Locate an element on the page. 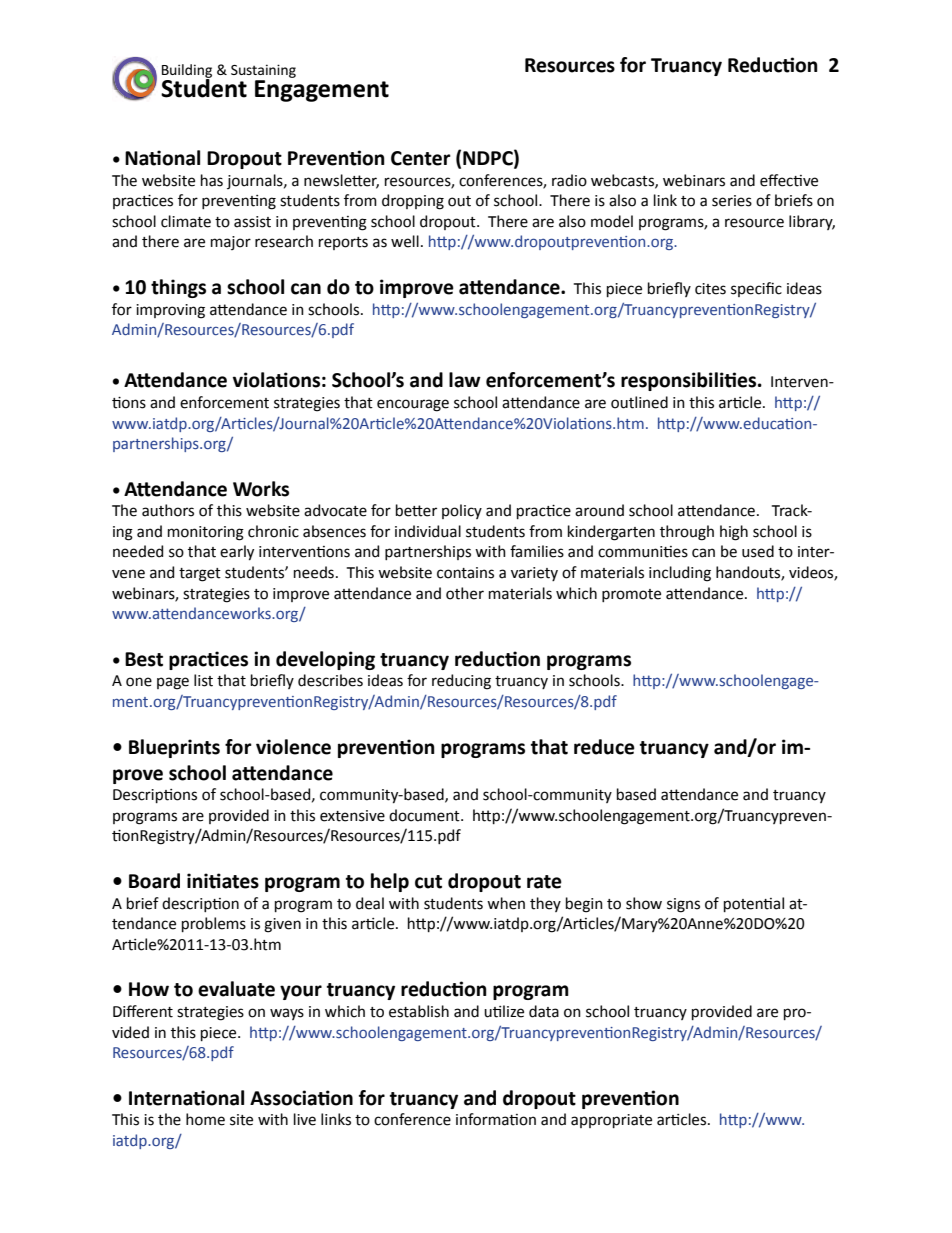  effective is located at coordinates (789, 180).
